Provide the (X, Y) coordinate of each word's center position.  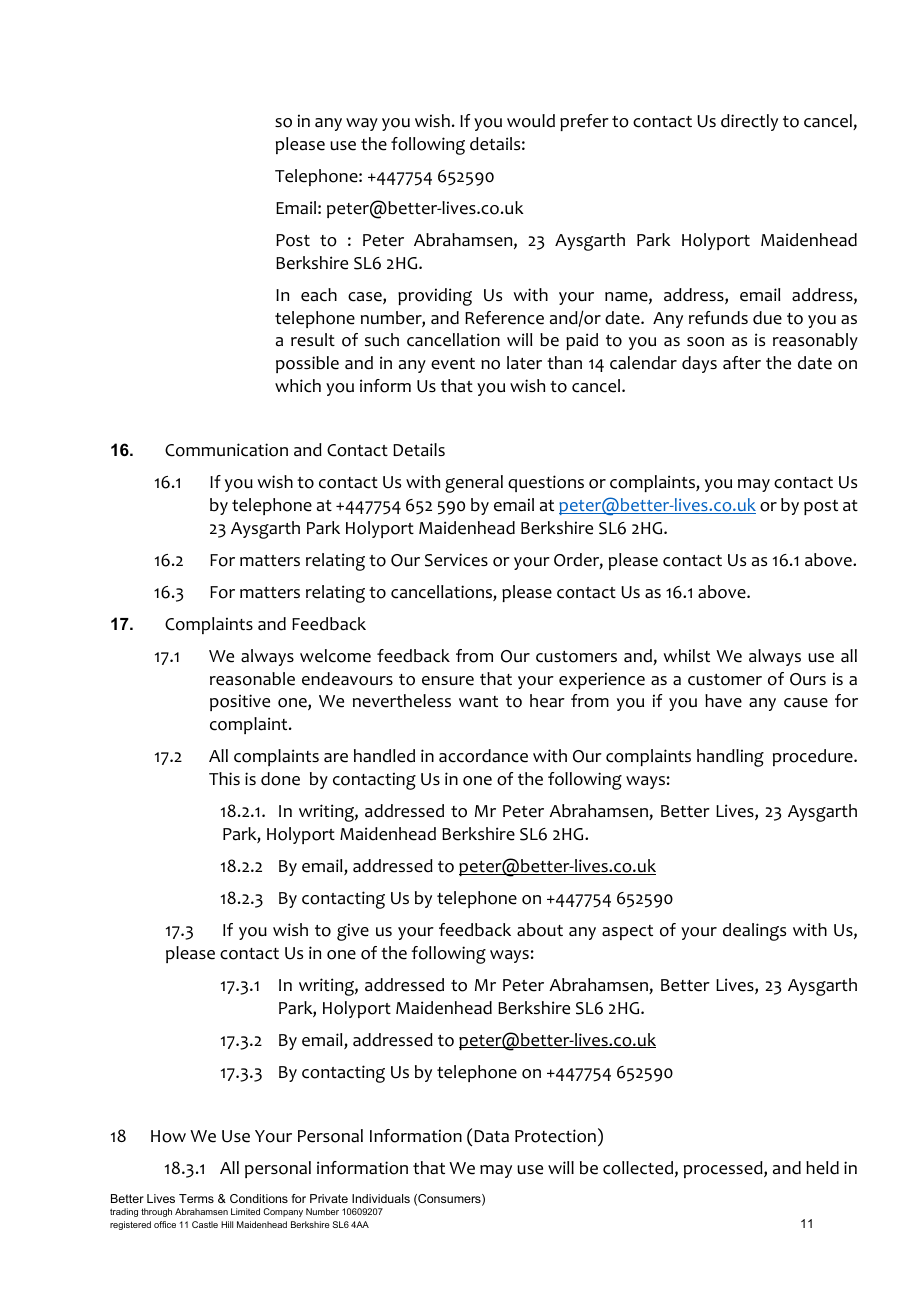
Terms (196, 1198)
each (319, 295)
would (531, 121)
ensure (448, 681)
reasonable (252, 679)
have (723, 701)
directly (749, 122)
